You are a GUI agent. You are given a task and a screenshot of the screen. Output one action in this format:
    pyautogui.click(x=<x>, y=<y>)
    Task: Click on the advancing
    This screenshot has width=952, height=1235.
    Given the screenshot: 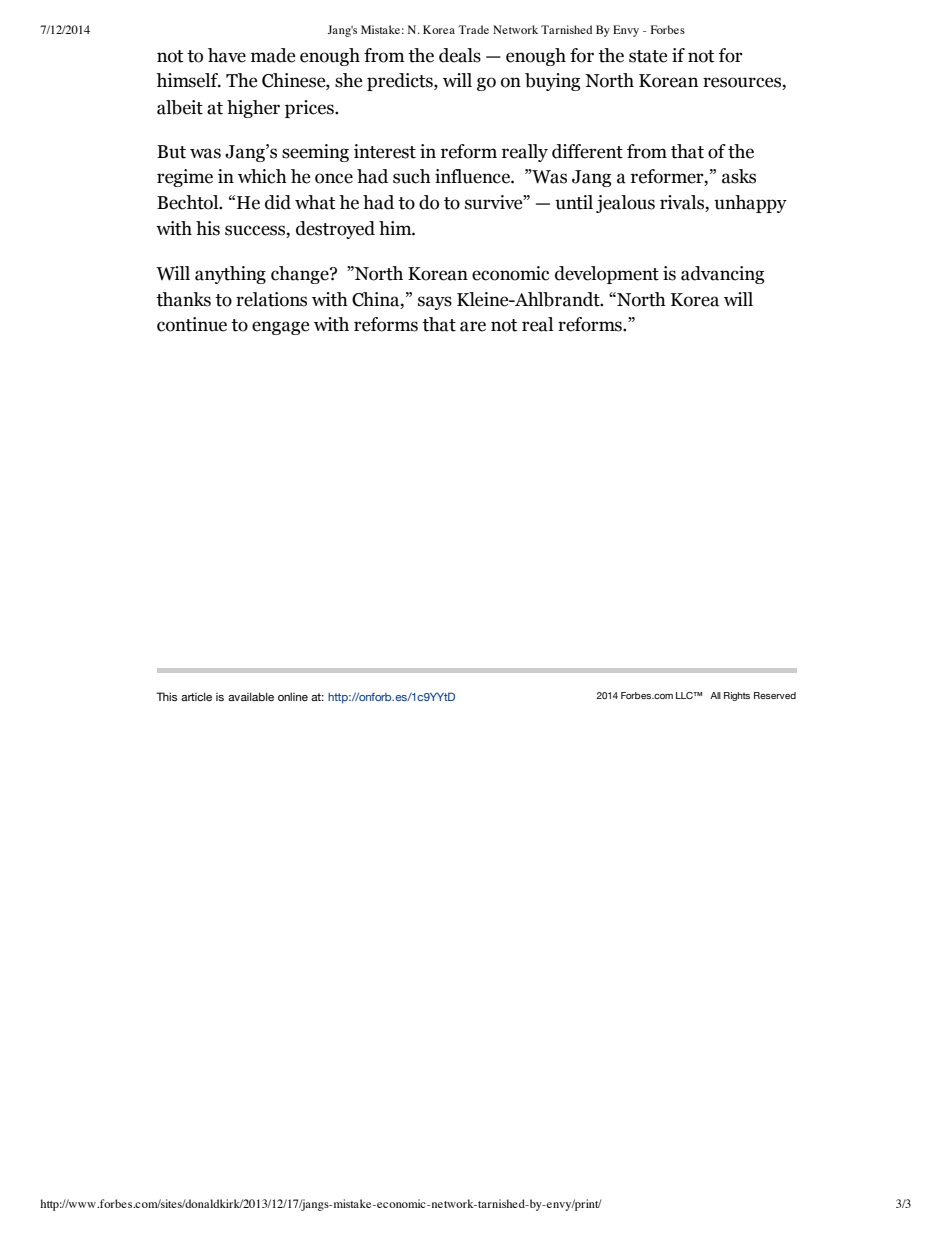 What is the action you would take?
    pyautogui.click(x=722, y=275)
